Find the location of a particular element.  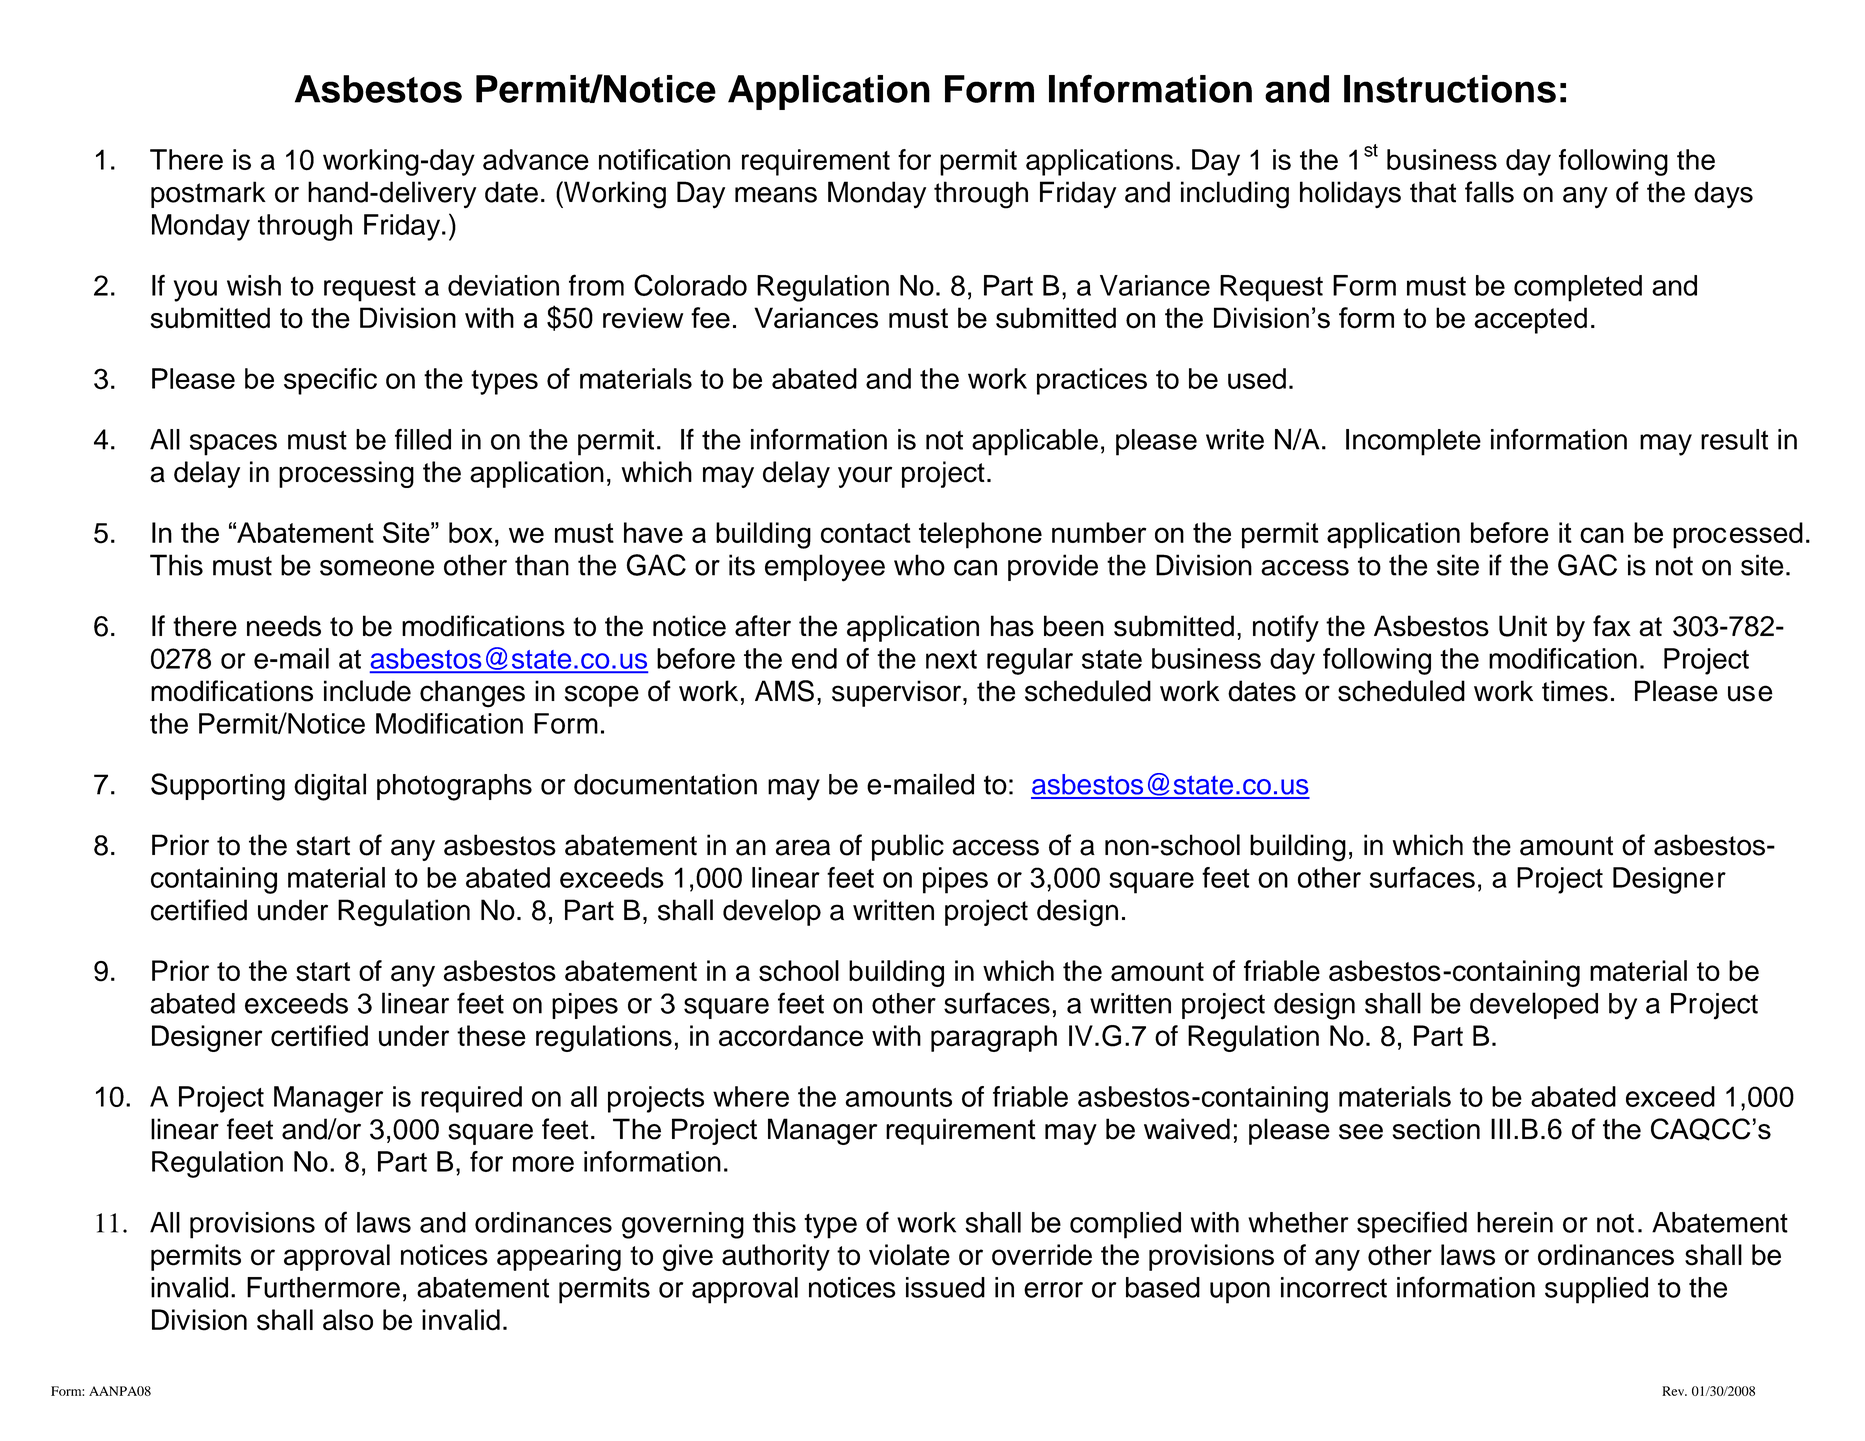

Incomplete is located at coordinates (1413, 442).
